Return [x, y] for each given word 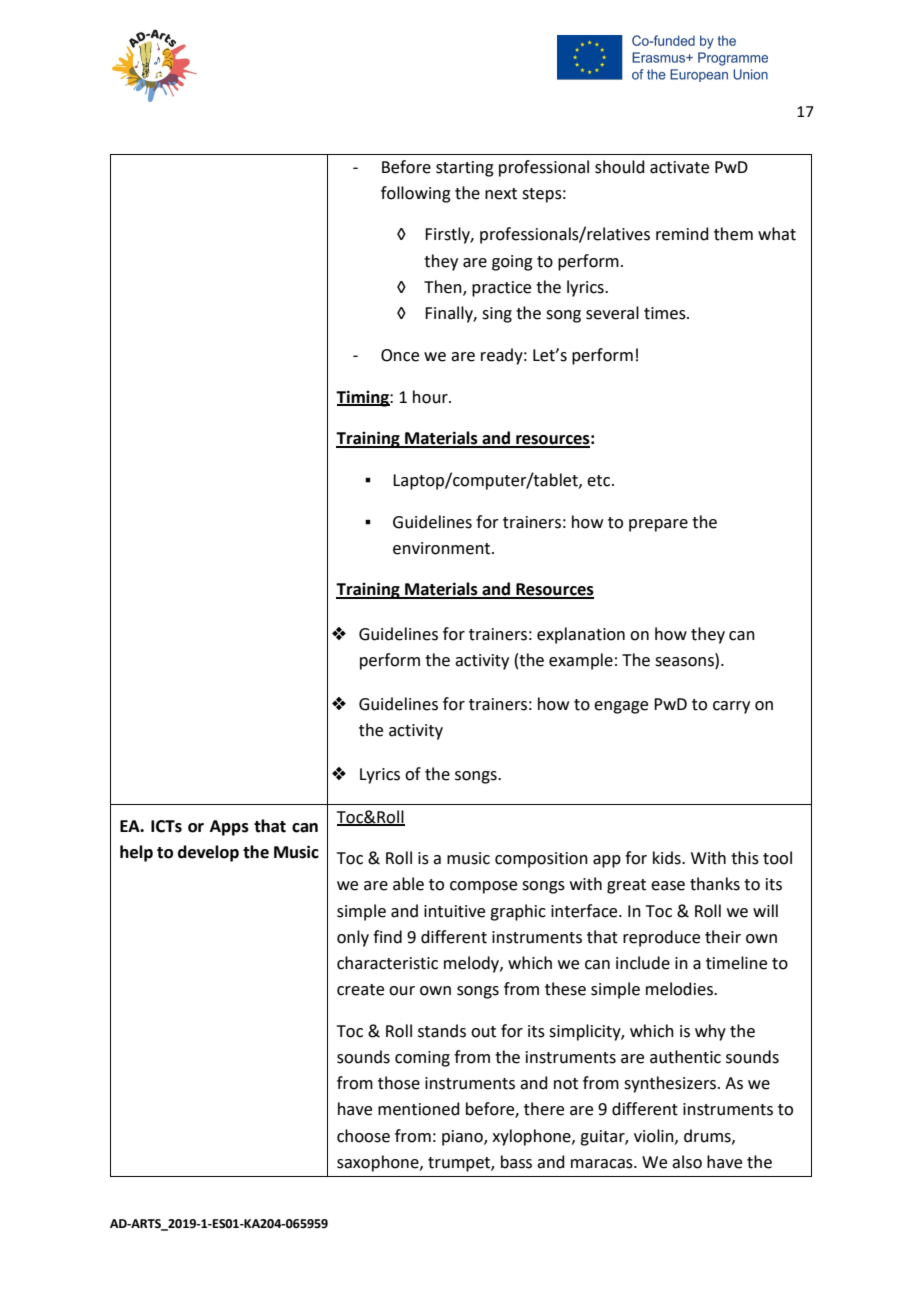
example [581, 661]
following [416, 194]
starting [465, 169]
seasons [685, 660]
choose [363, 1136]
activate [679, 167]
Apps [229, 828]
